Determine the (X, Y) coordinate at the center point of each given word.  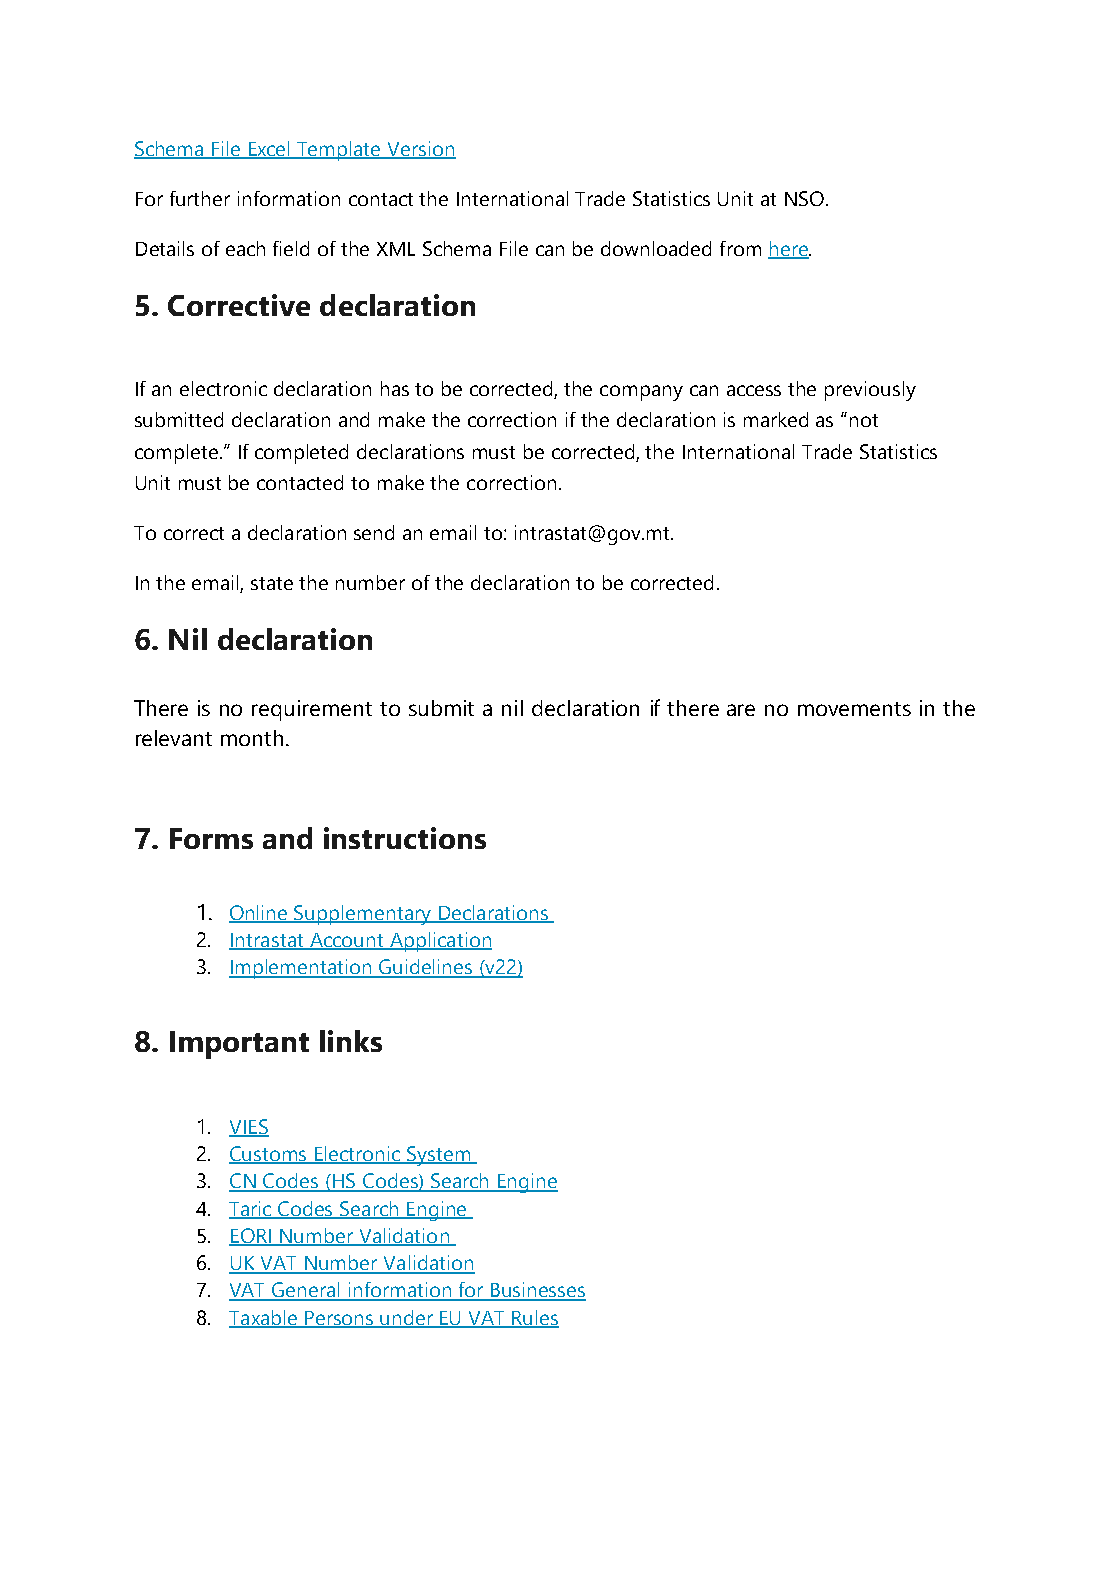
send (374, 532)
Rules (534, 1318)
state (272, 583)
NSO (804, 198)
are (741, 710)
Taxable (264, 1318)
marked (776, 419)
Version (420, 150)
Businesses (537, 1291)
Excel (269, 150)
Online (259, 913)
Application (439, 942)
